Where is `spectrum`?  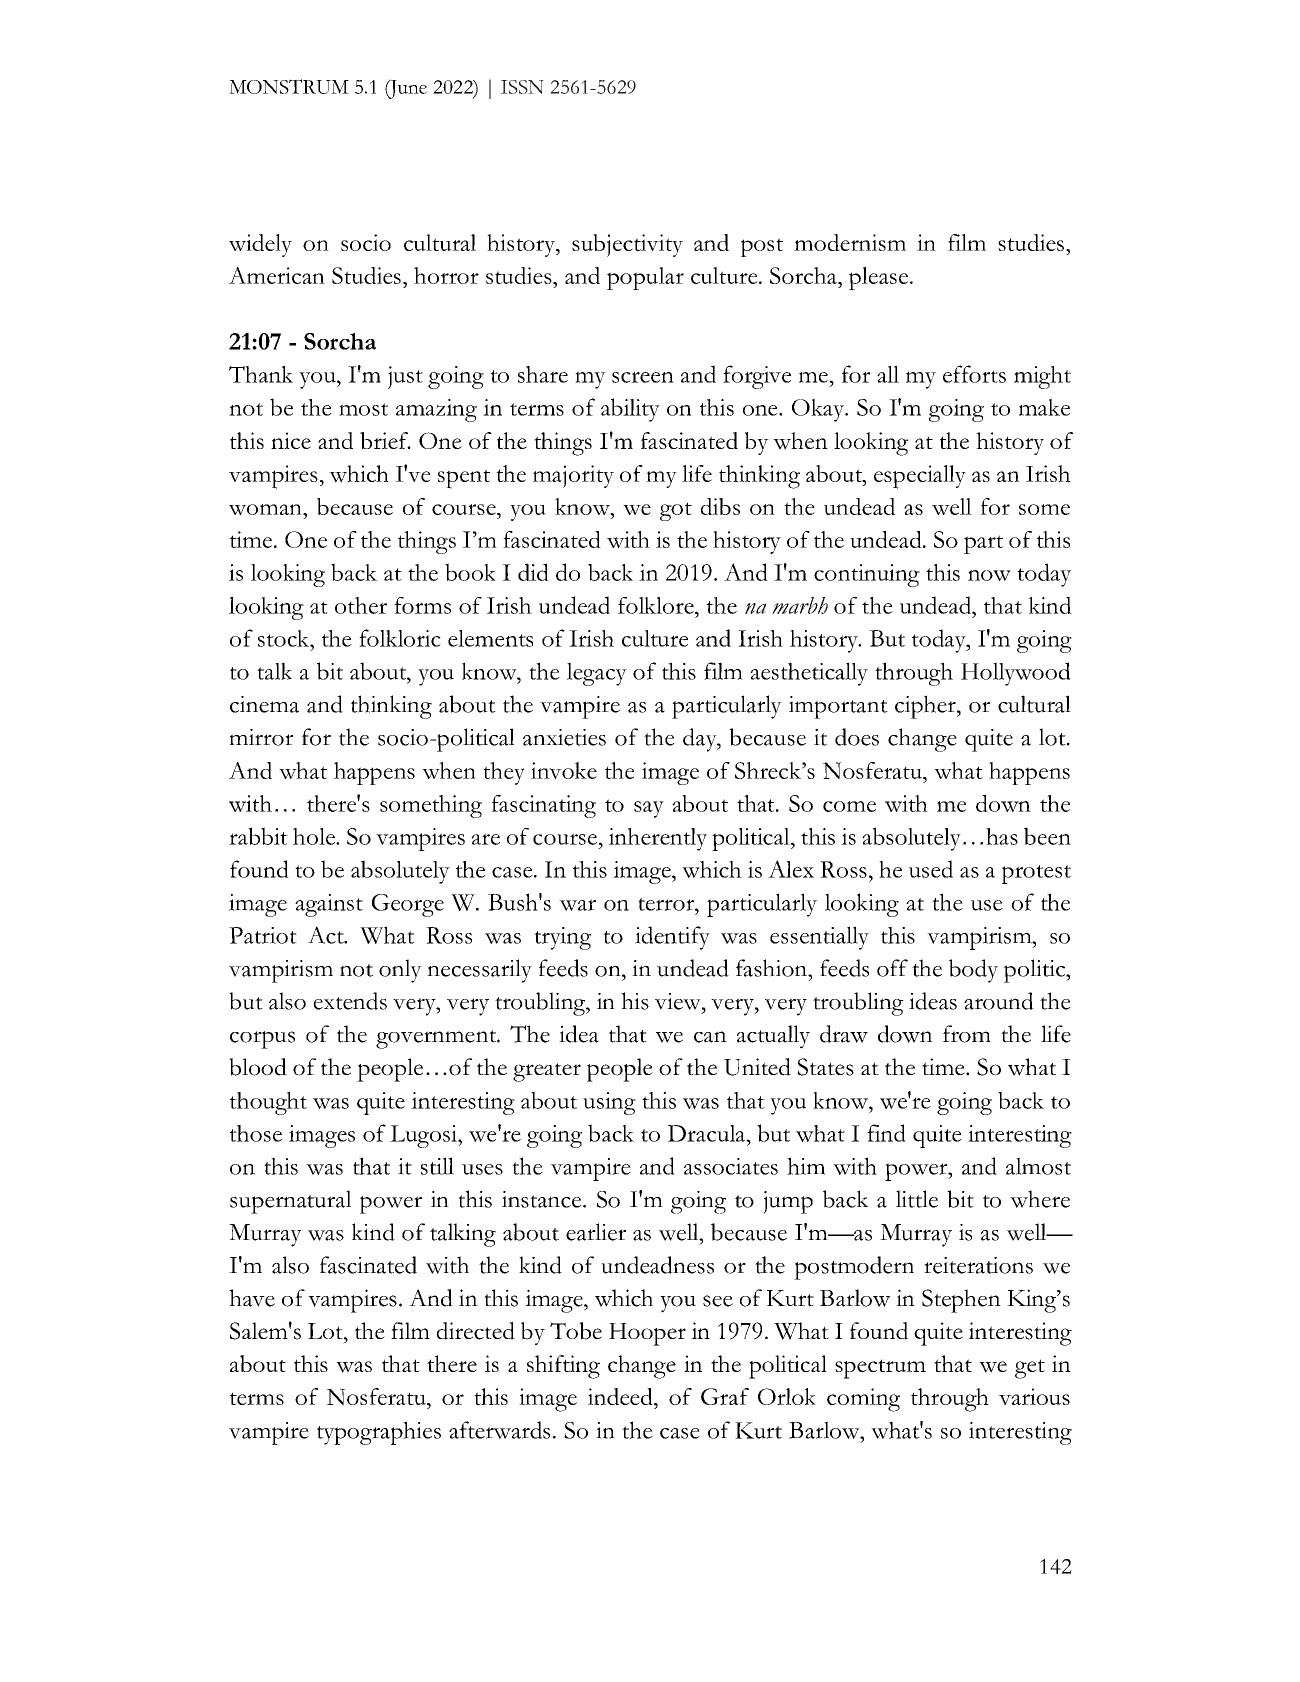
spectrum is located at coordinates (880, 1369).
